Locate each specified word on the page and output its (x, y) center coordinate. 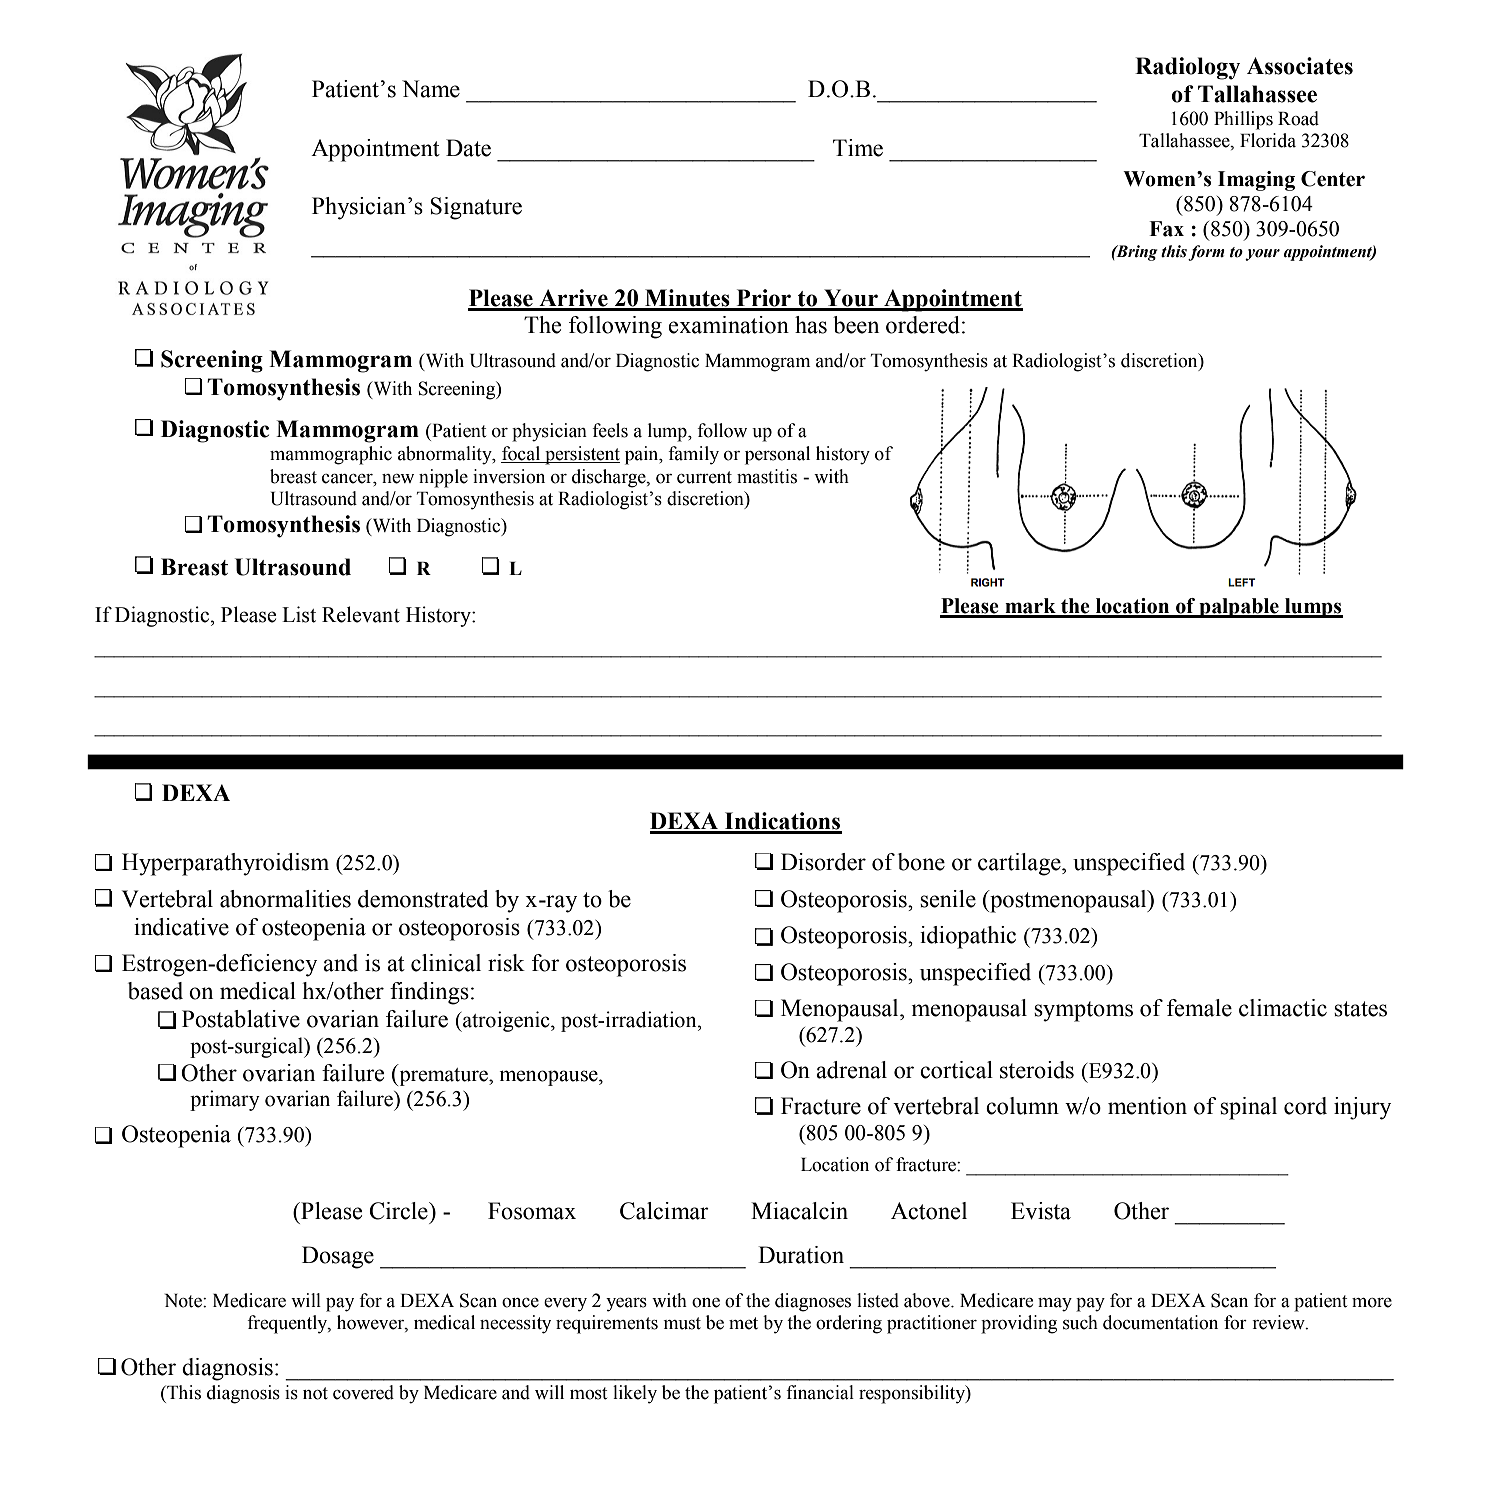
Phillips (1243, 120)
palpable (1239, 608)
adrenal (851, 1070)
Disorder (823, 862)
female (1199, 1008)
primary (225, 1100)
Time (858, 148)
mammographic (331, 455)
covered (363, 1392)
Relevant (361, 614)
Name (431, 89)
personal (777, 455)
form (1206, 253)
